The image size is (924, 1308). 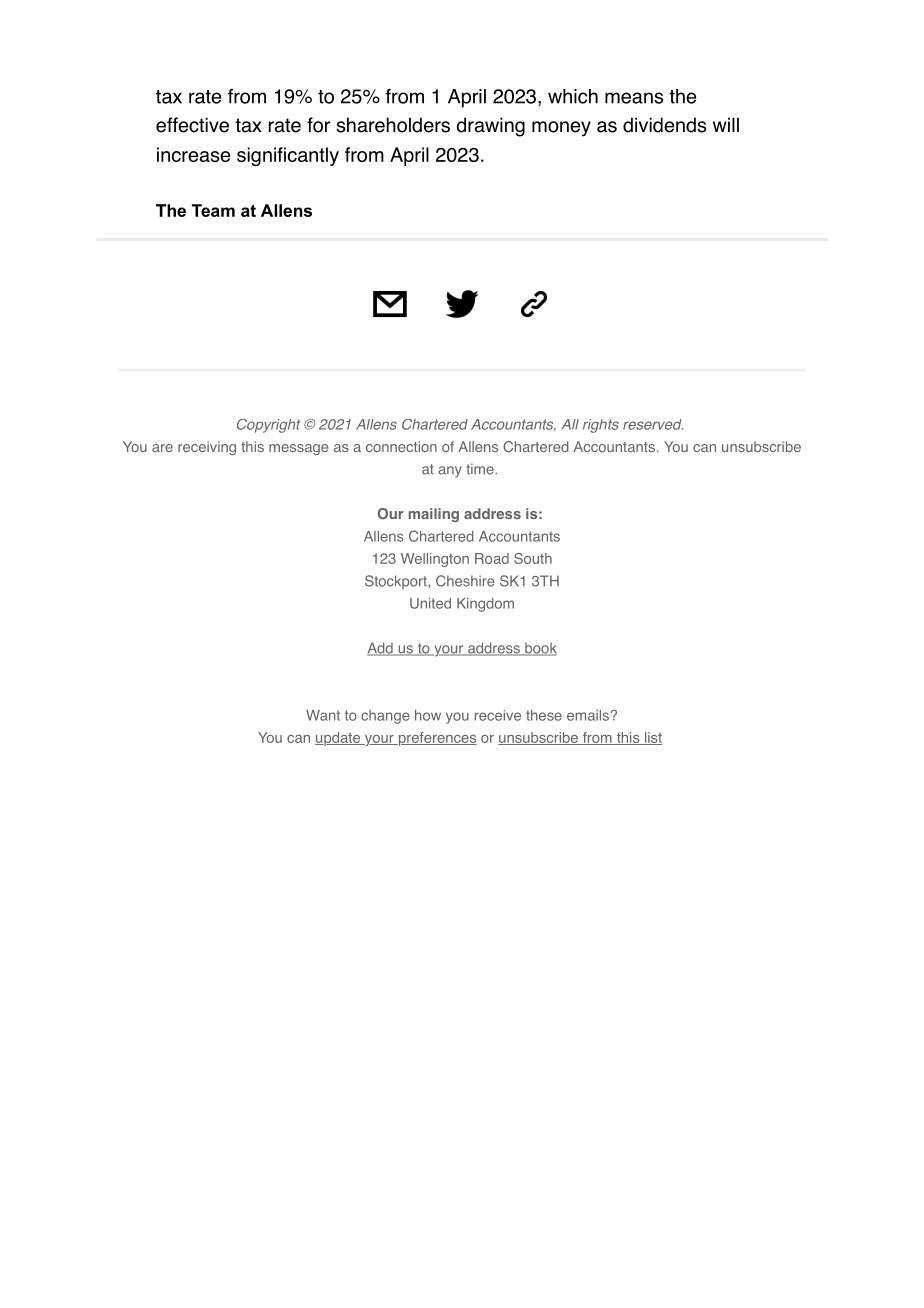 I want to click on dividends, so click(x=664, y=125).
